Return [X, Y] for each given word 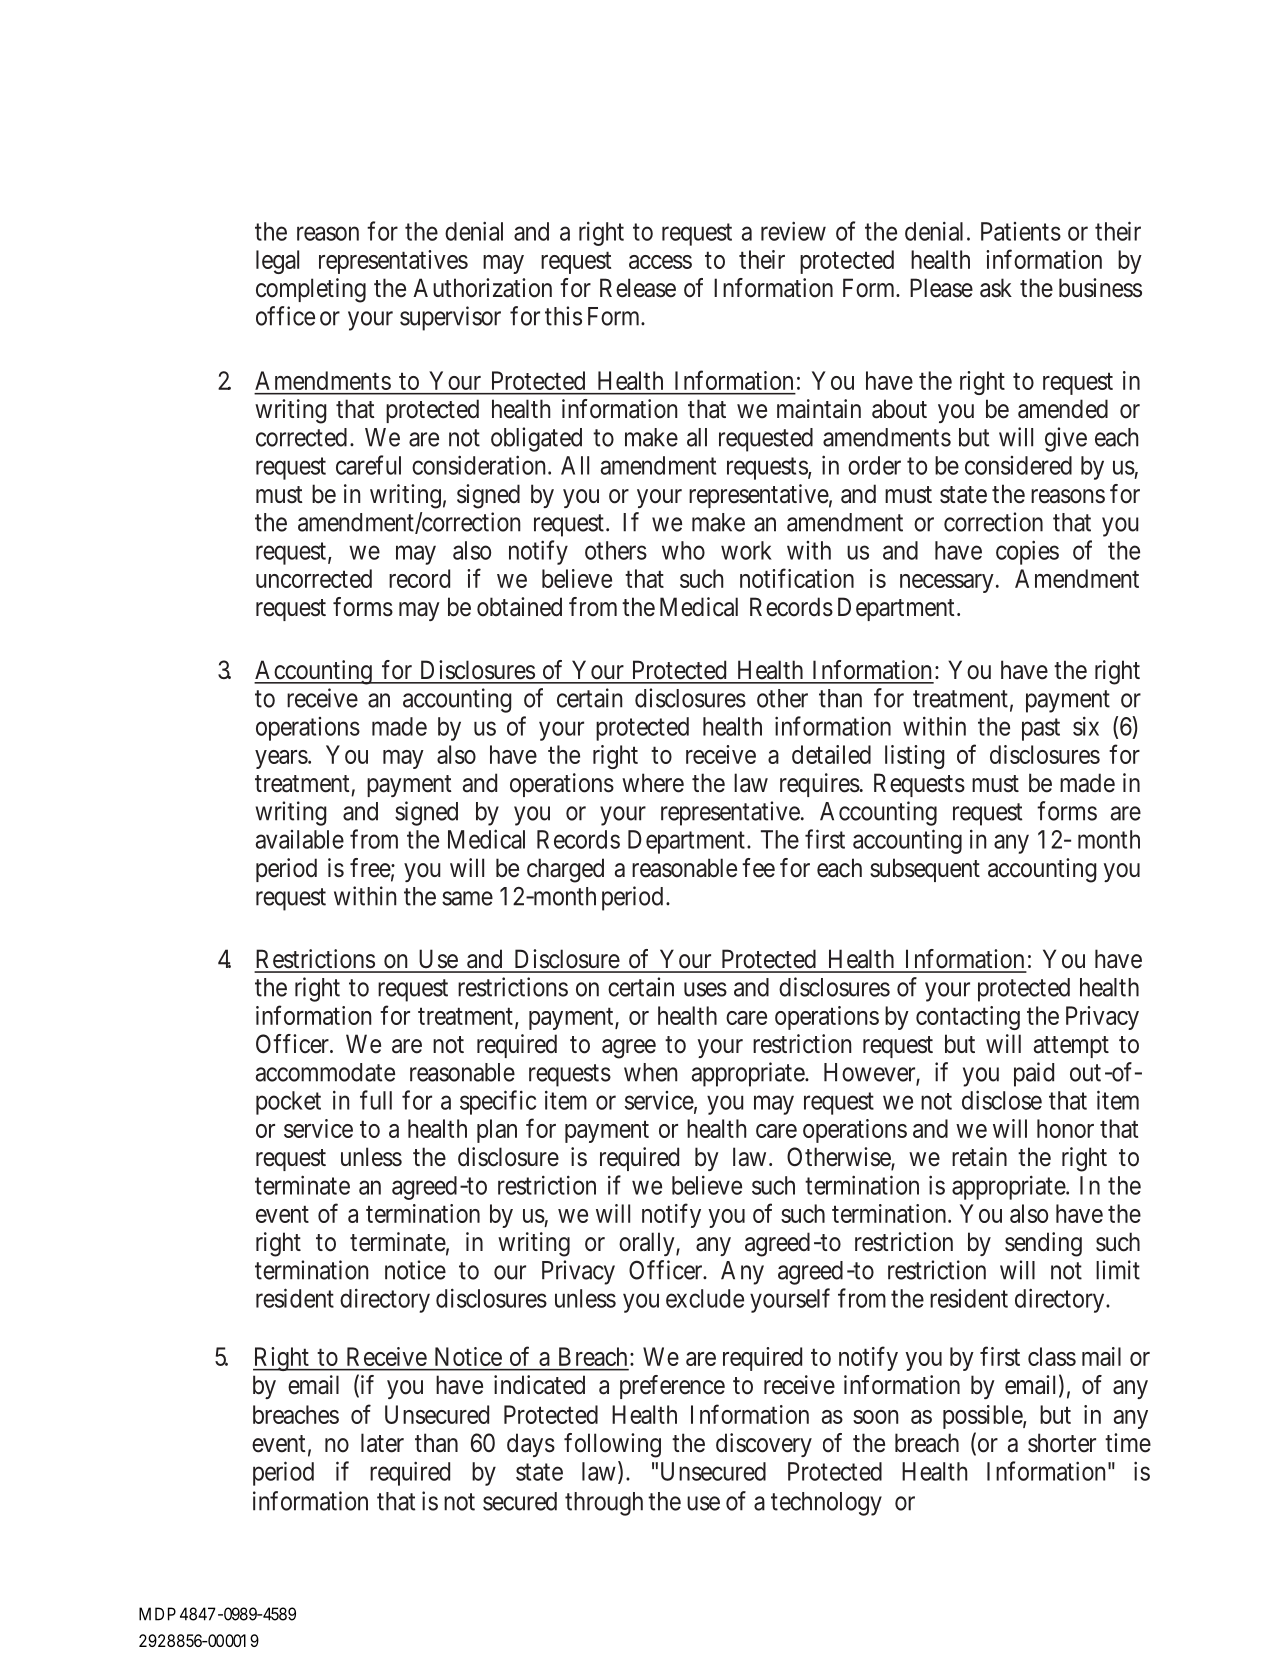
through [604, 1504]
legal [277, 262]
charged [565, 870]
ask [996, 288]
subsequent [925, 870]
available [300, 839]
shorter [1062, 1443]
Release [638, 288]
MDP [157, 1614]
